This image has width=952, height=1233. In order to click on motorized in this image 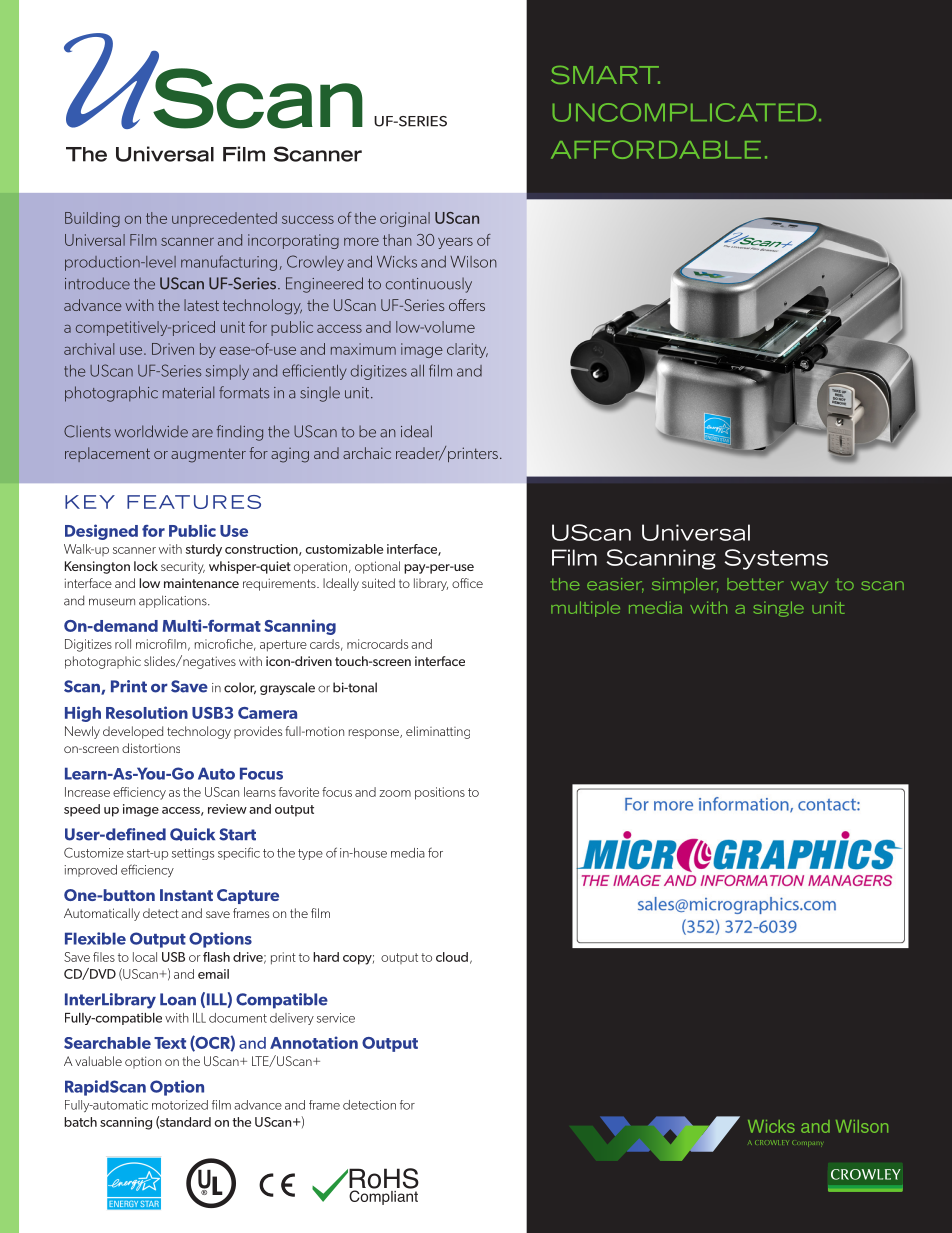, I will do `click(180, 1105)`.
